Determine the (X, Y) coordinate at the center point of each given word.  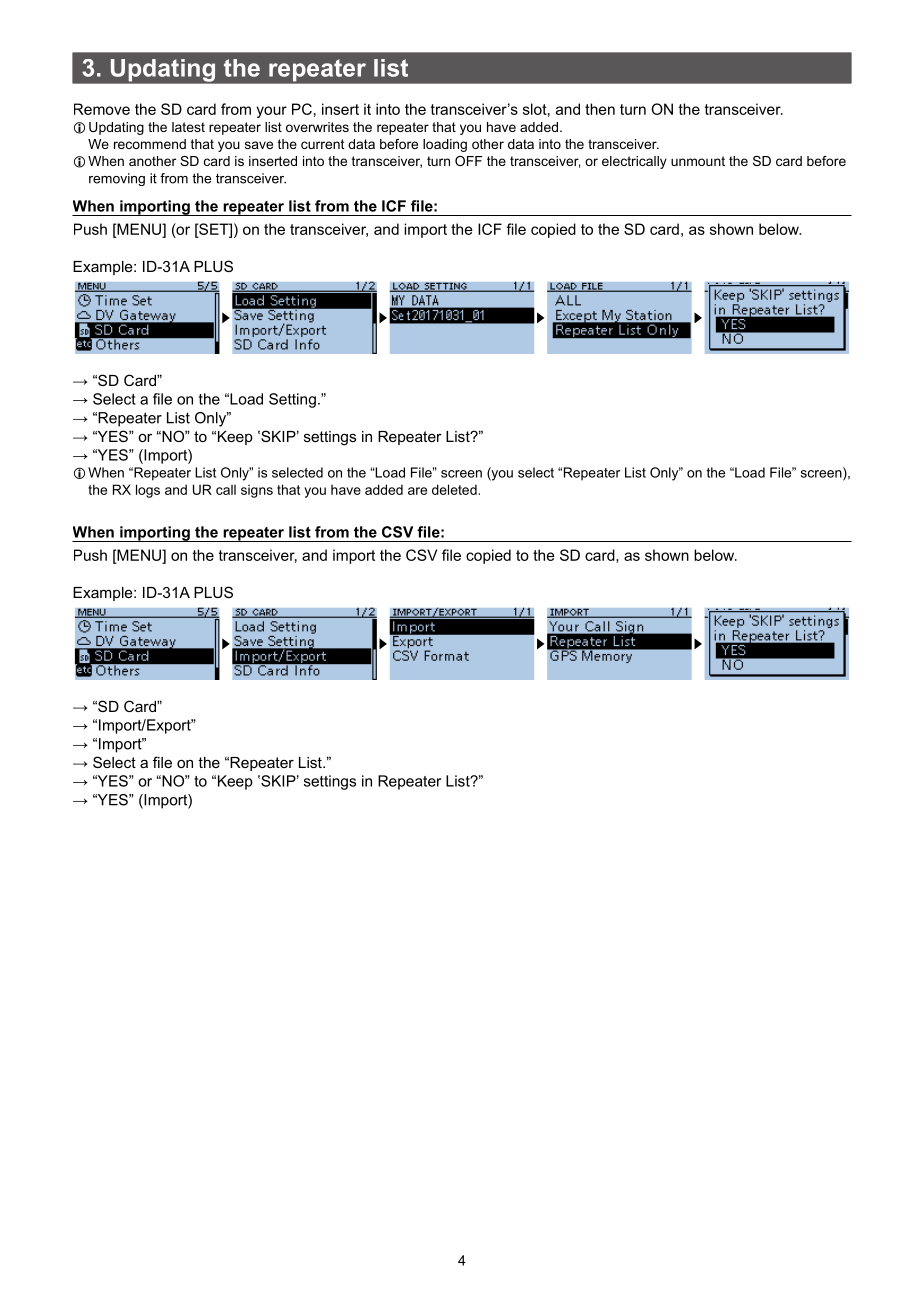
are (417, 491)
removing (117, 179)
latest (188, 127)
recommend (150, 144)
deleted (454, 489)
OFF (468, 161)
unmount (698, 161)
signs (257, 491)
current (323, 144)
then (600, 109)
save (259, 145)
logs (148, 491)
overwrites (317, 127)
